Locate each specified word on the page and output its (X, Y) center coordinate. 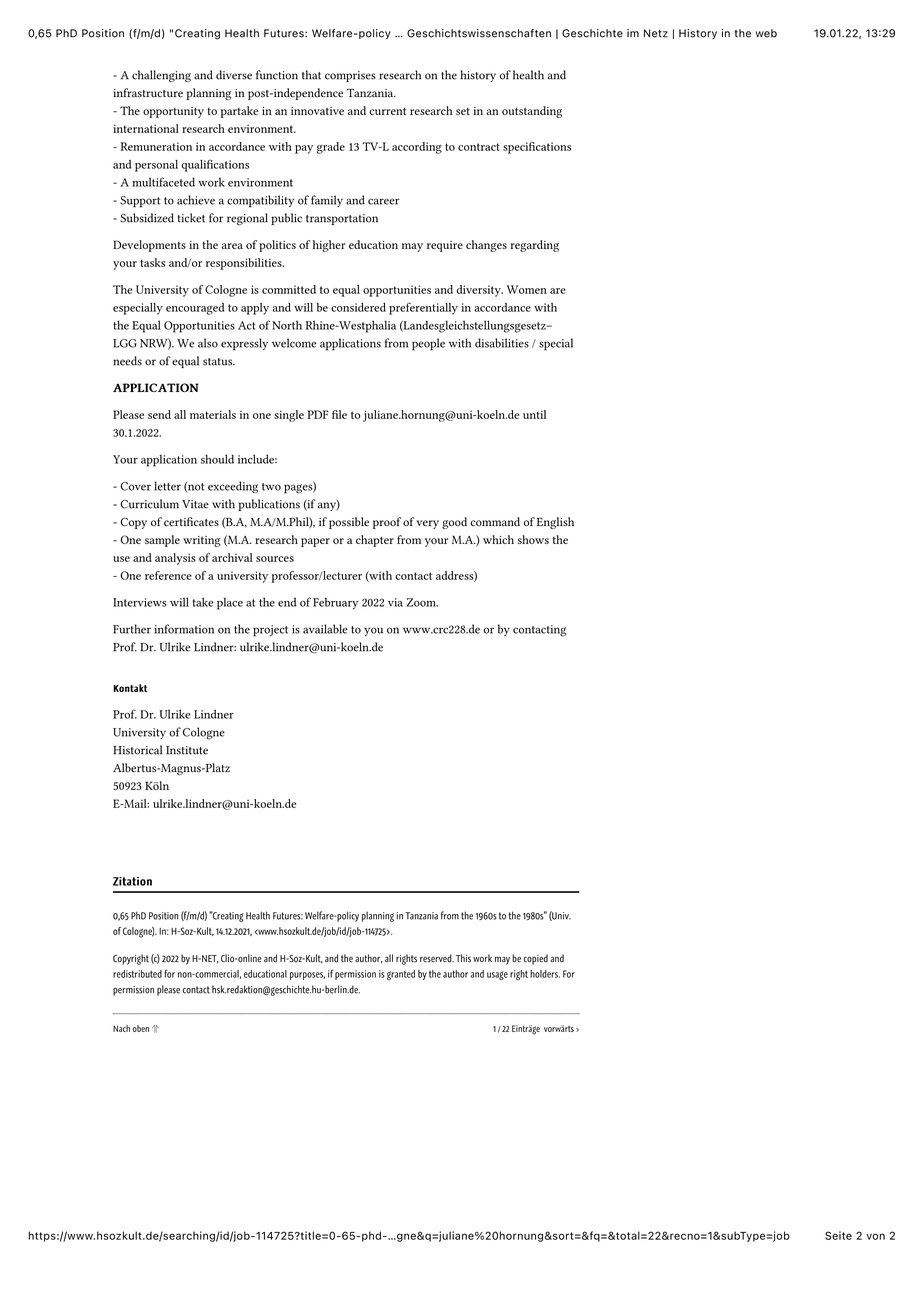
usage (497, 975)
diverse (234, 75)
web (766, 33)
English (555, 523)
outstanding (532, 112)
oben (141, 1028)
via (395, 602)
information (184, 629)
